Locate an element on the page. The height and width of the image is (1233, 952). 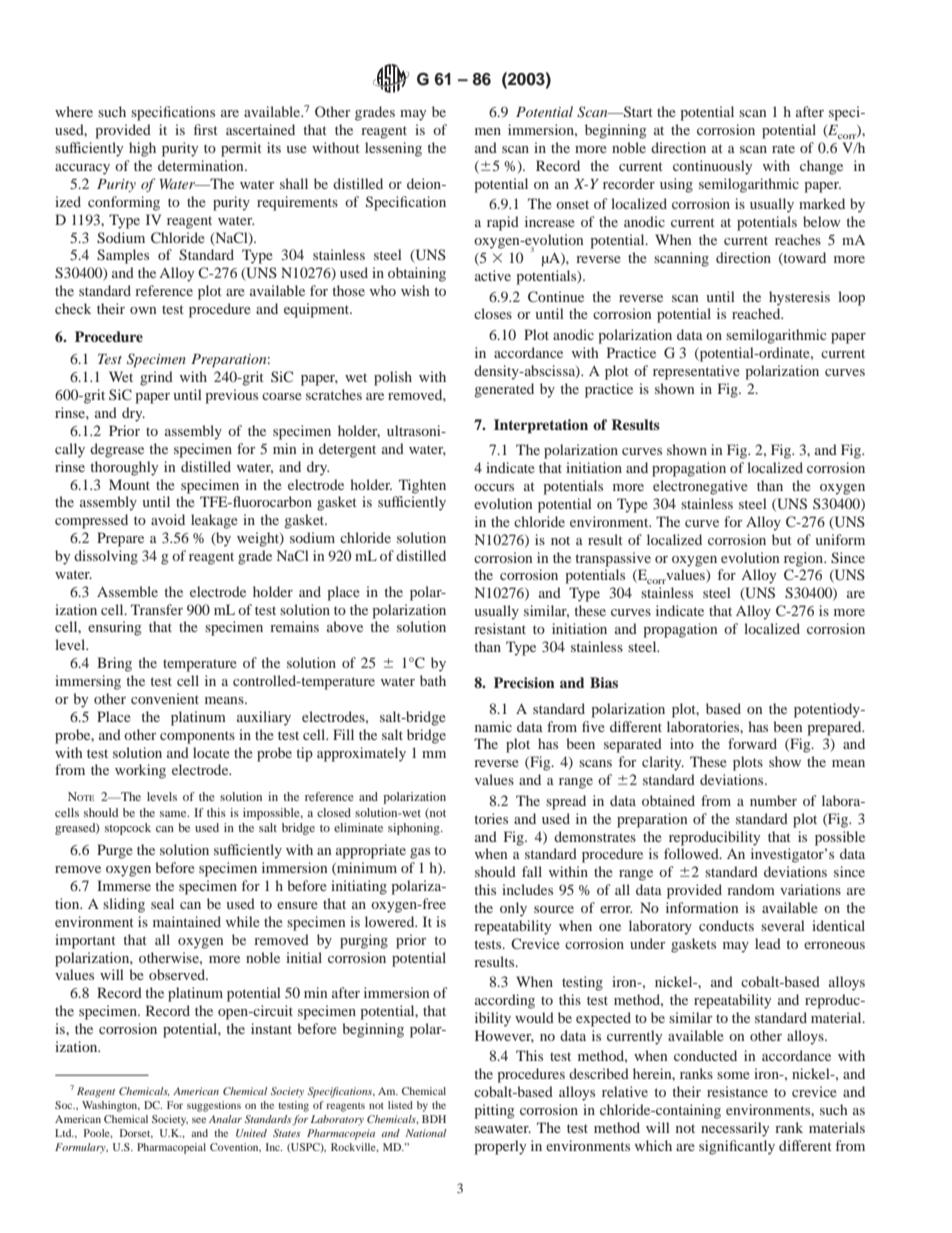
lessening is located at coordinates (393, 149).
